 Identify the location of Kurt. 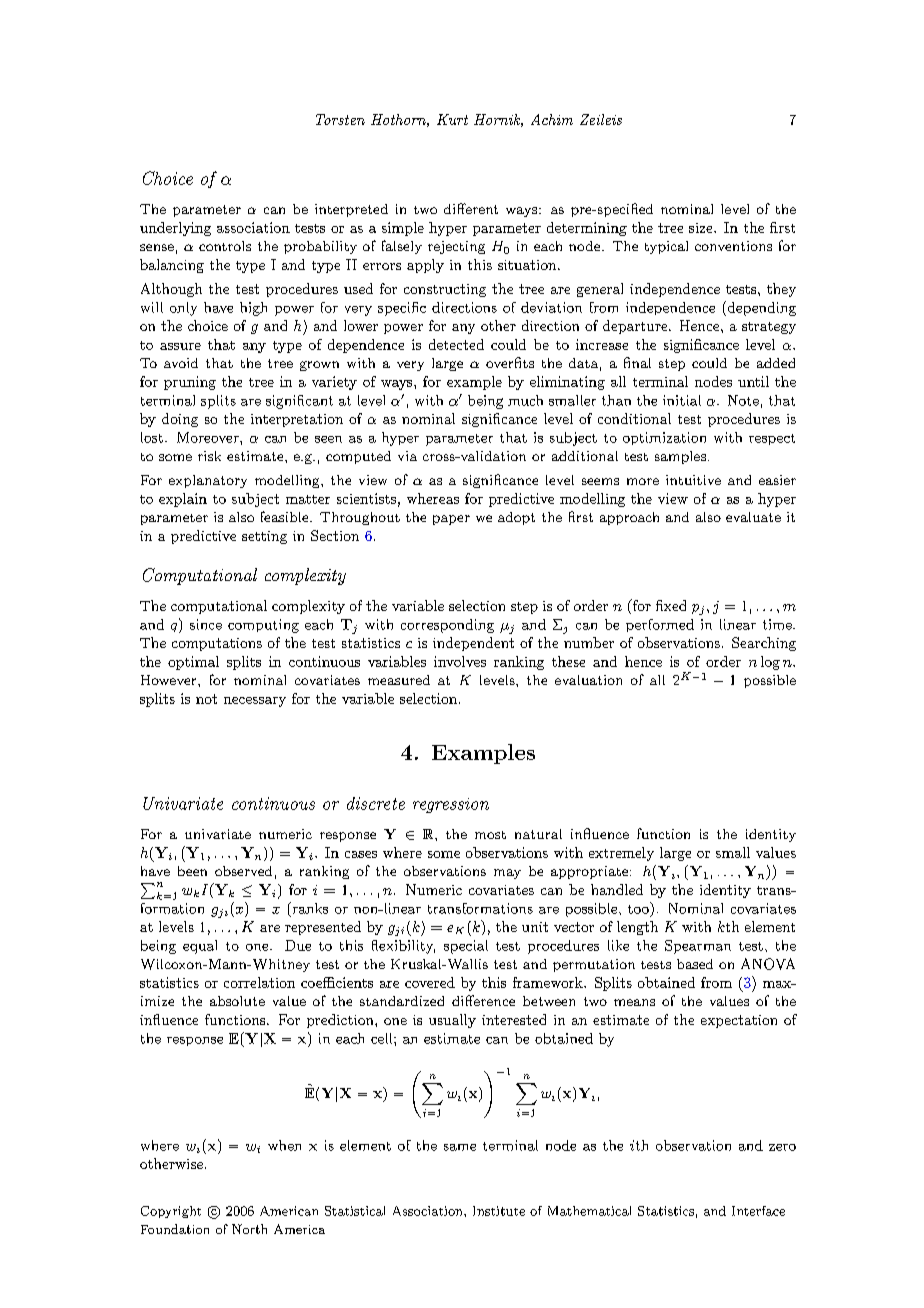
(452, 119).
